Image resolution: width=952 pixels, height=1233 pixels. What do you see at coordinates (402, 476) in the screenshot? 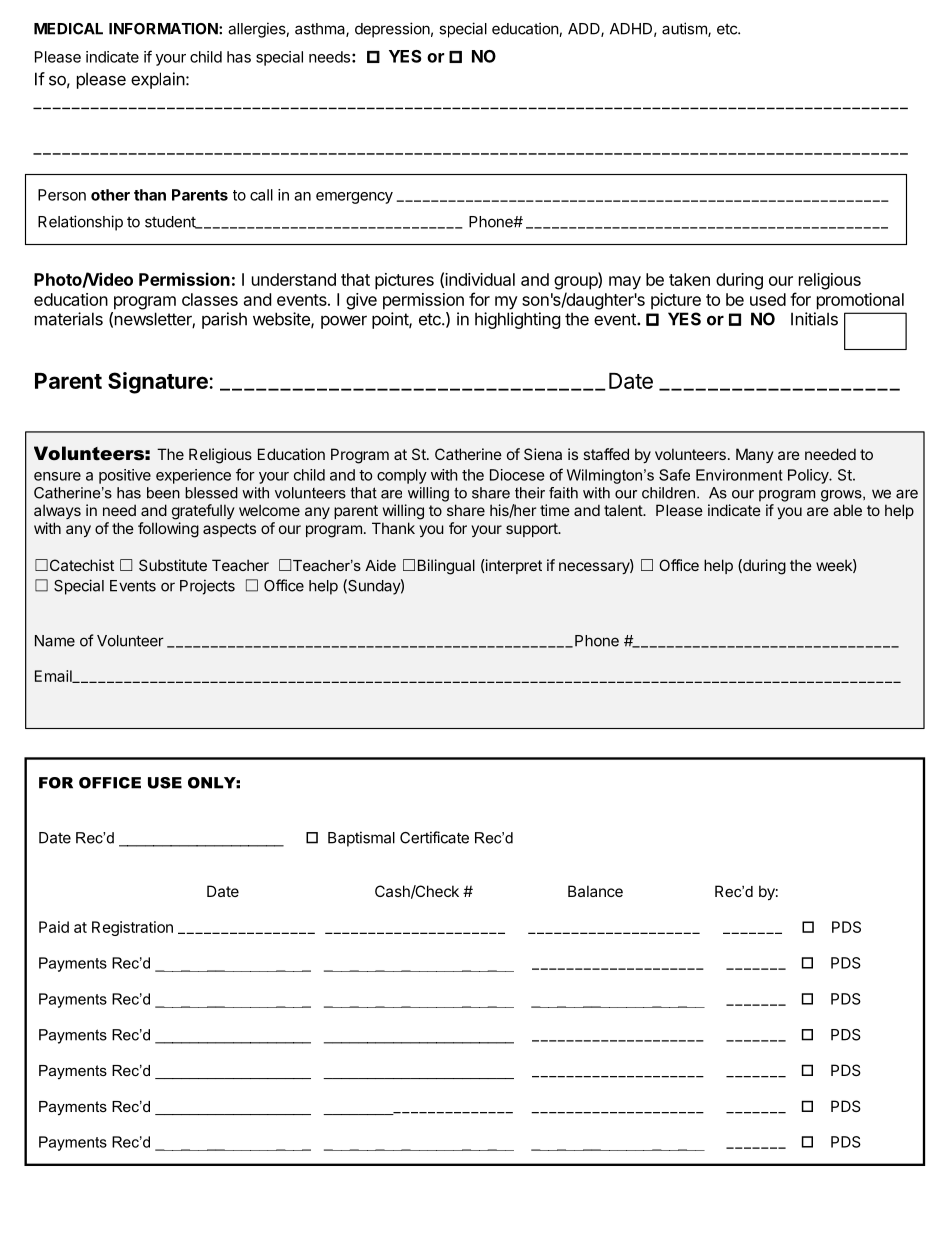
I see `comply` at bounding box center [402, 476].
